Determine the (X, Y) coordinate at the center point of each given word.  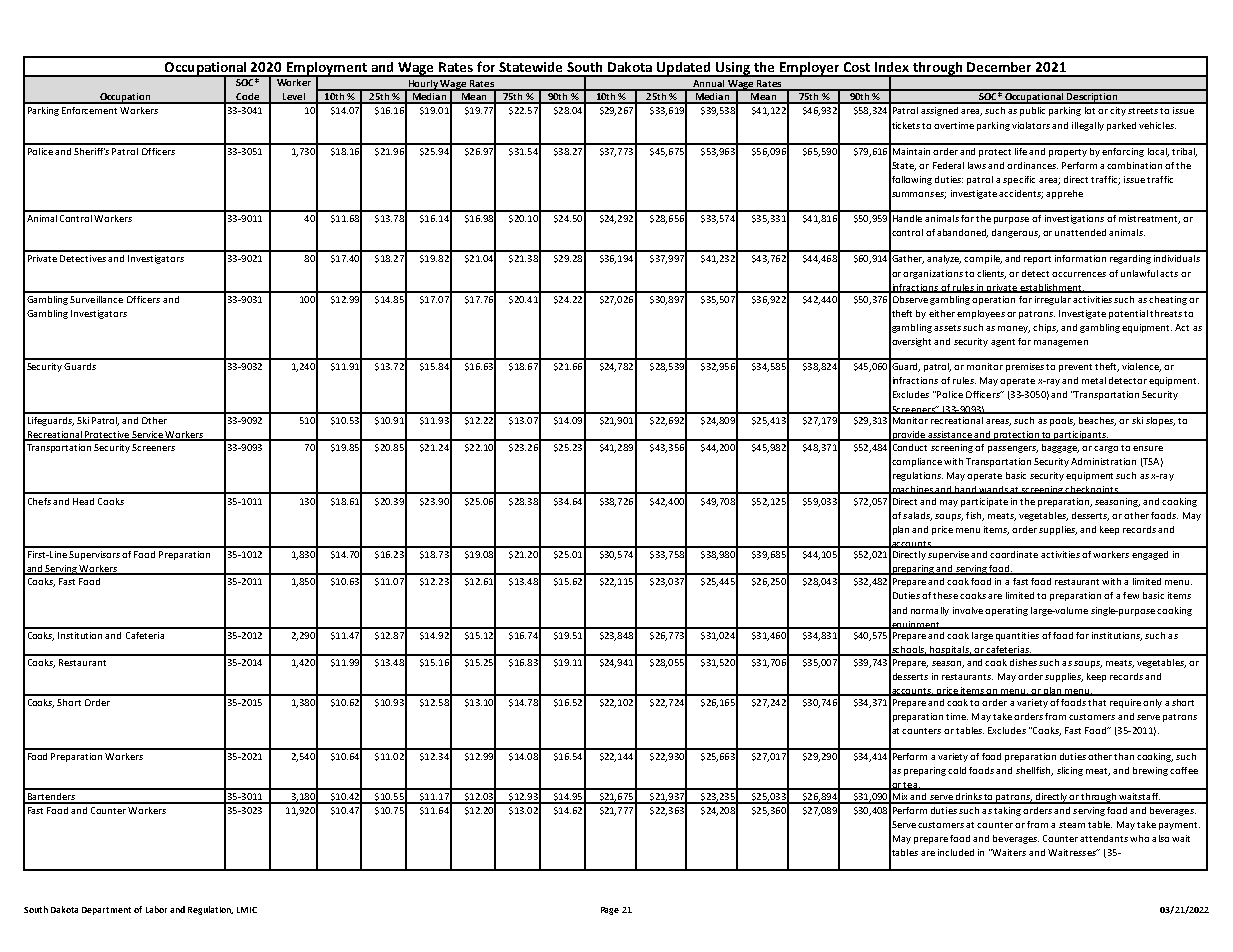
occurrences (1079, 274)
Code (247, 98)
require (1125, 703)
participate (984, 502)
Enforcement (89, 110)
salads (917, 516)
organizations (933, 274)
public (1032, 111)
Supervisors (94, 555)
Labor (156, 909)
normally (930, 611)
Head (83, 501)
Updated (684, 69)
